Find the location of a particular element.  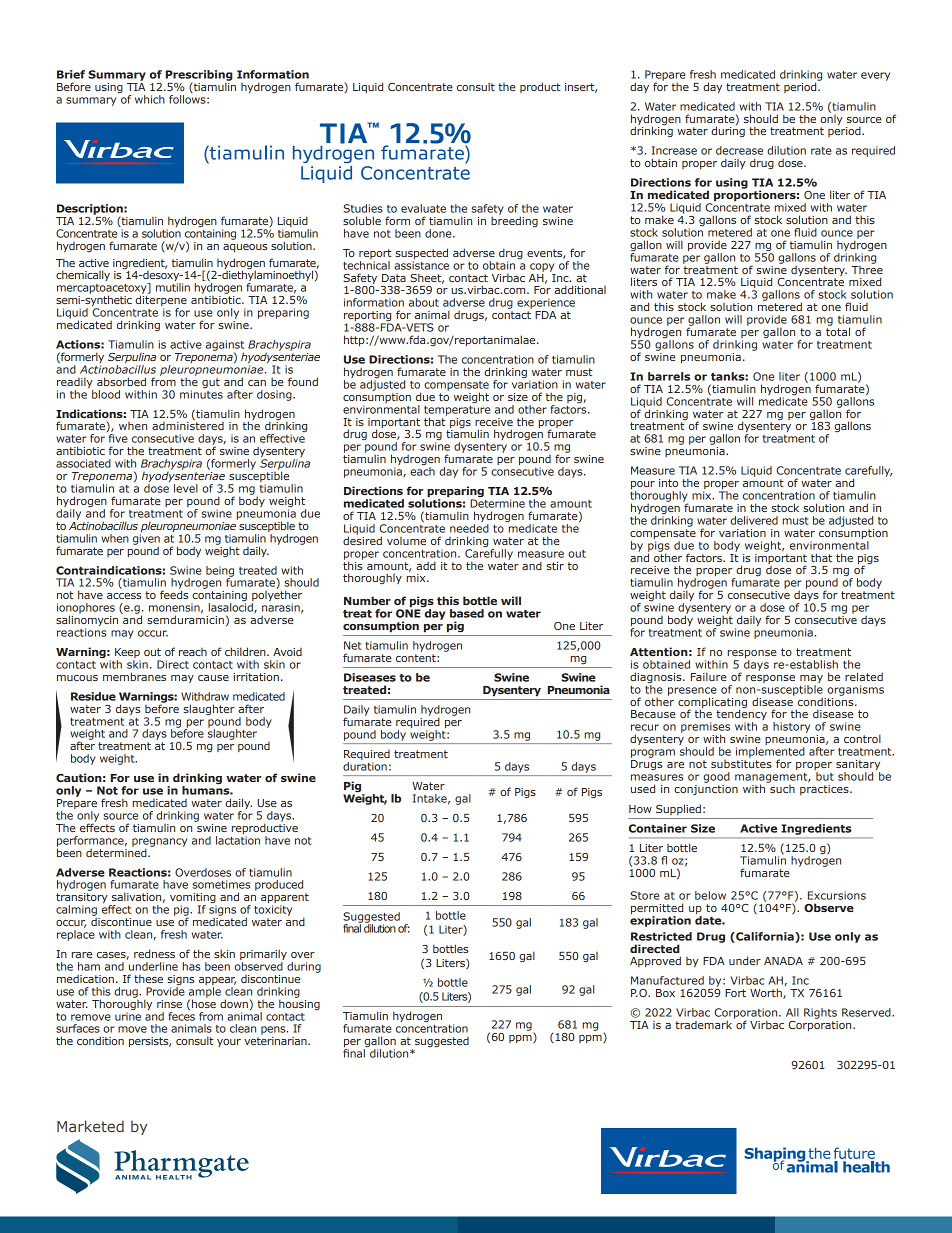

Marketed is located at coordinates (90, 1126).
